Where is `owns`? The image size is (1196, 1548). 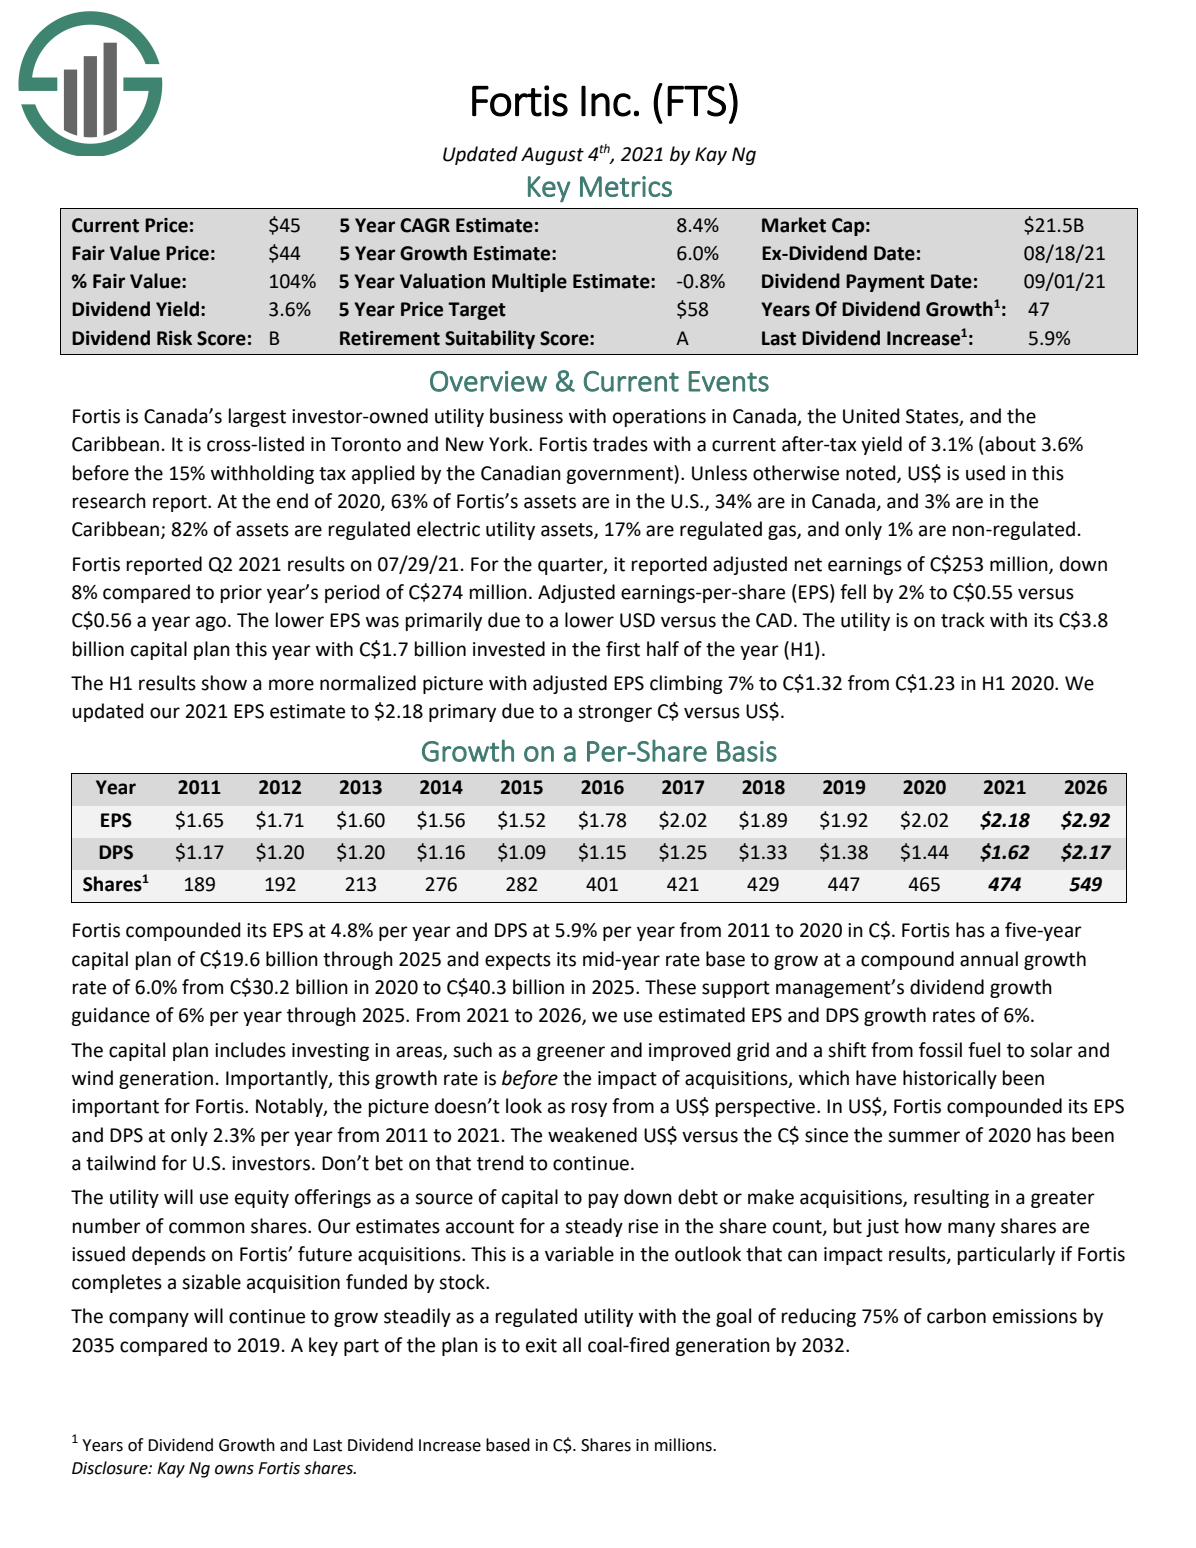
owns is located at coordinates (234, 1470).
